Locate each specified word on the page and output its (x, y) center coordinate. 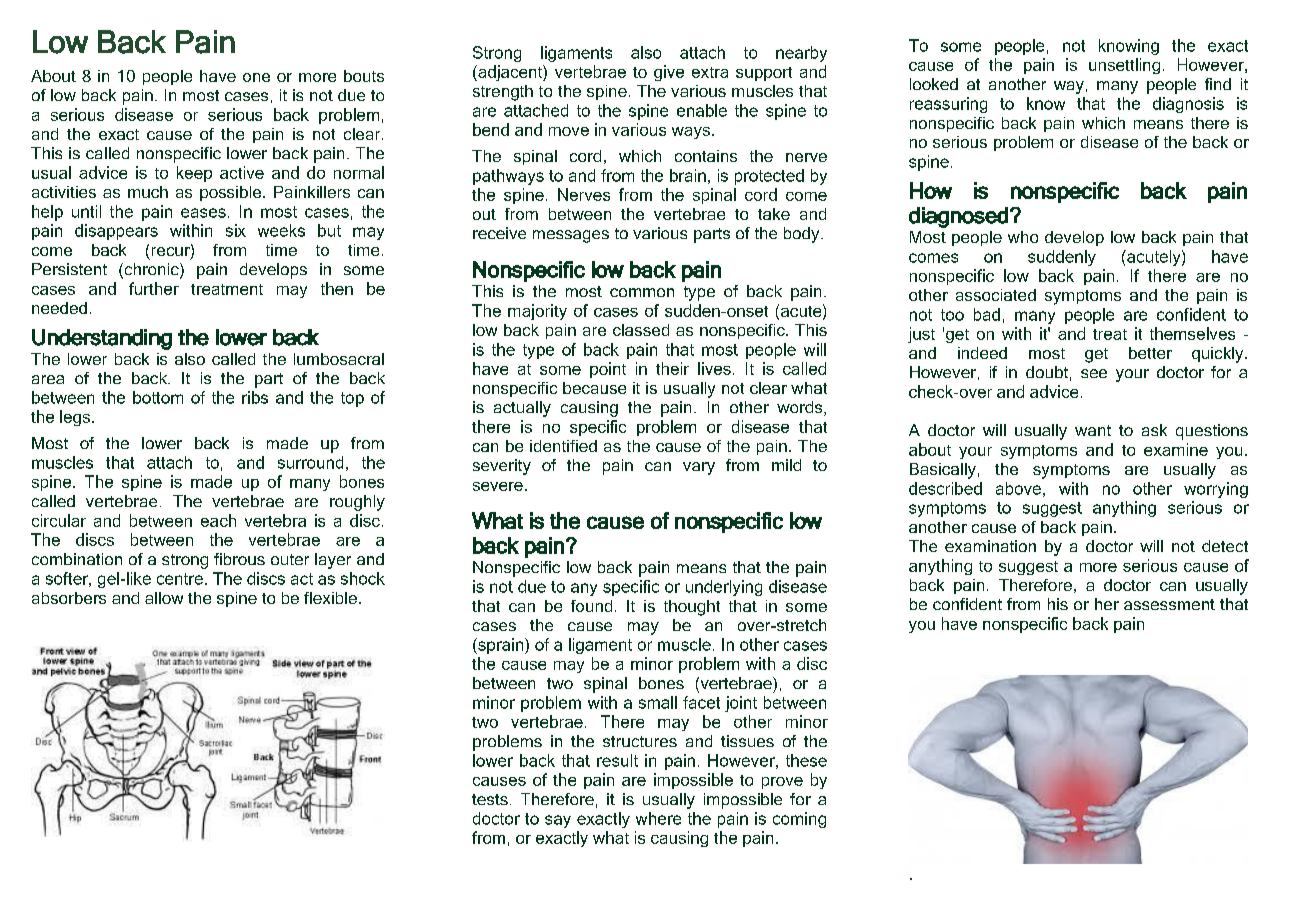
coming (799, 820)
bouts (364, 76)
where (658, 818)
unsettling (1124, 66)
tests (490, 799)
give (669, 73)
